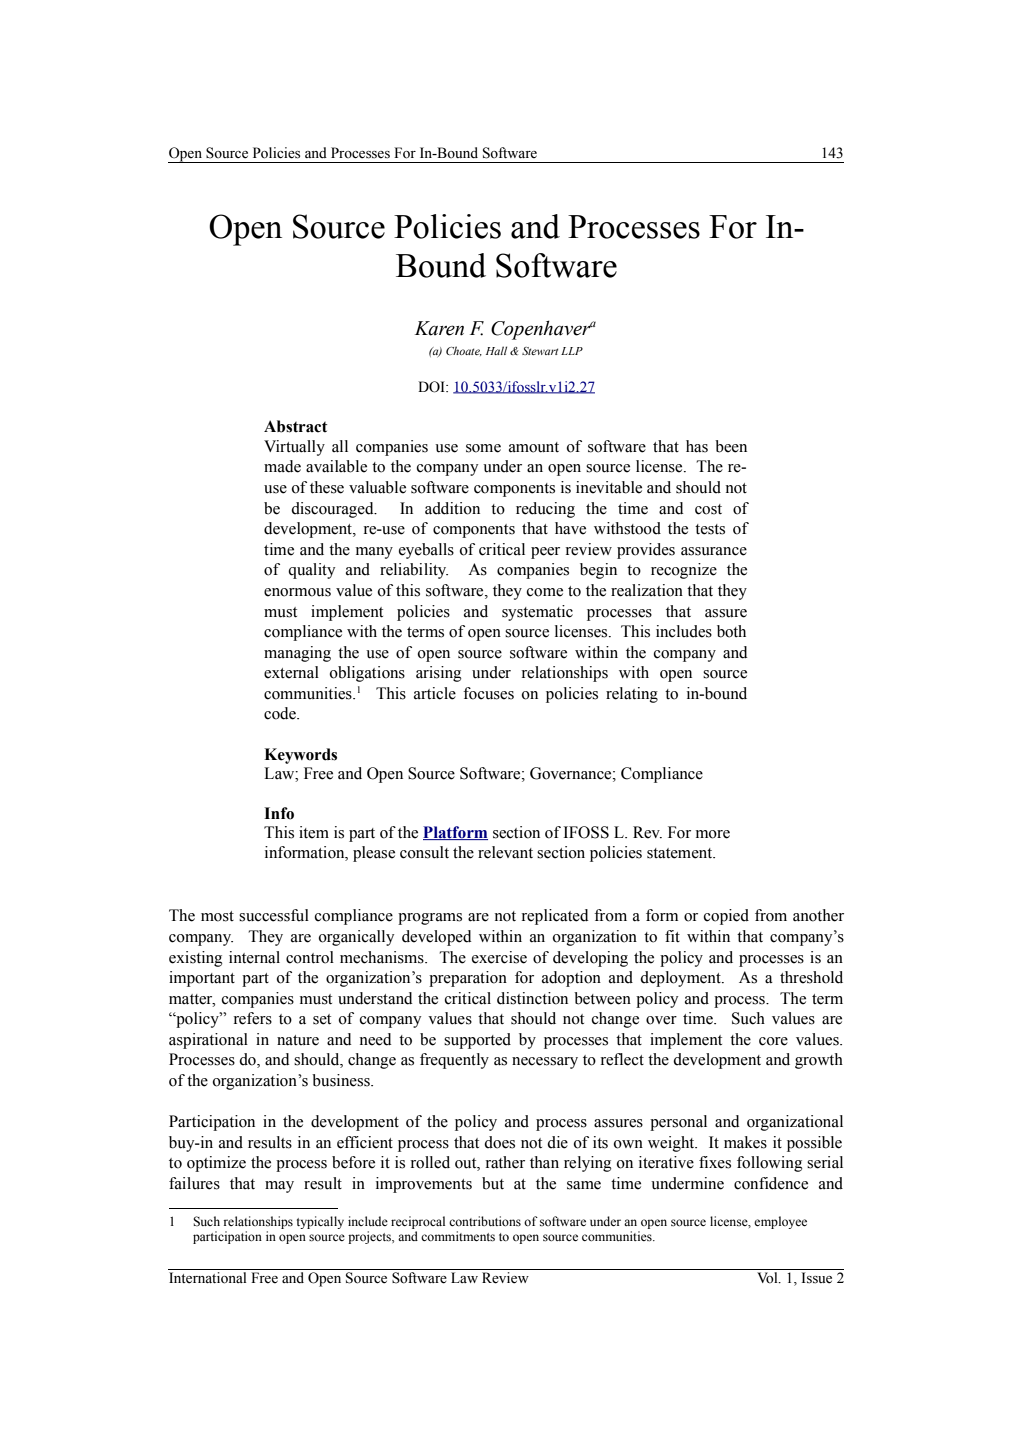 This page has width=1012, height=1432. I want to click on contributions, so click(485, 1221).
